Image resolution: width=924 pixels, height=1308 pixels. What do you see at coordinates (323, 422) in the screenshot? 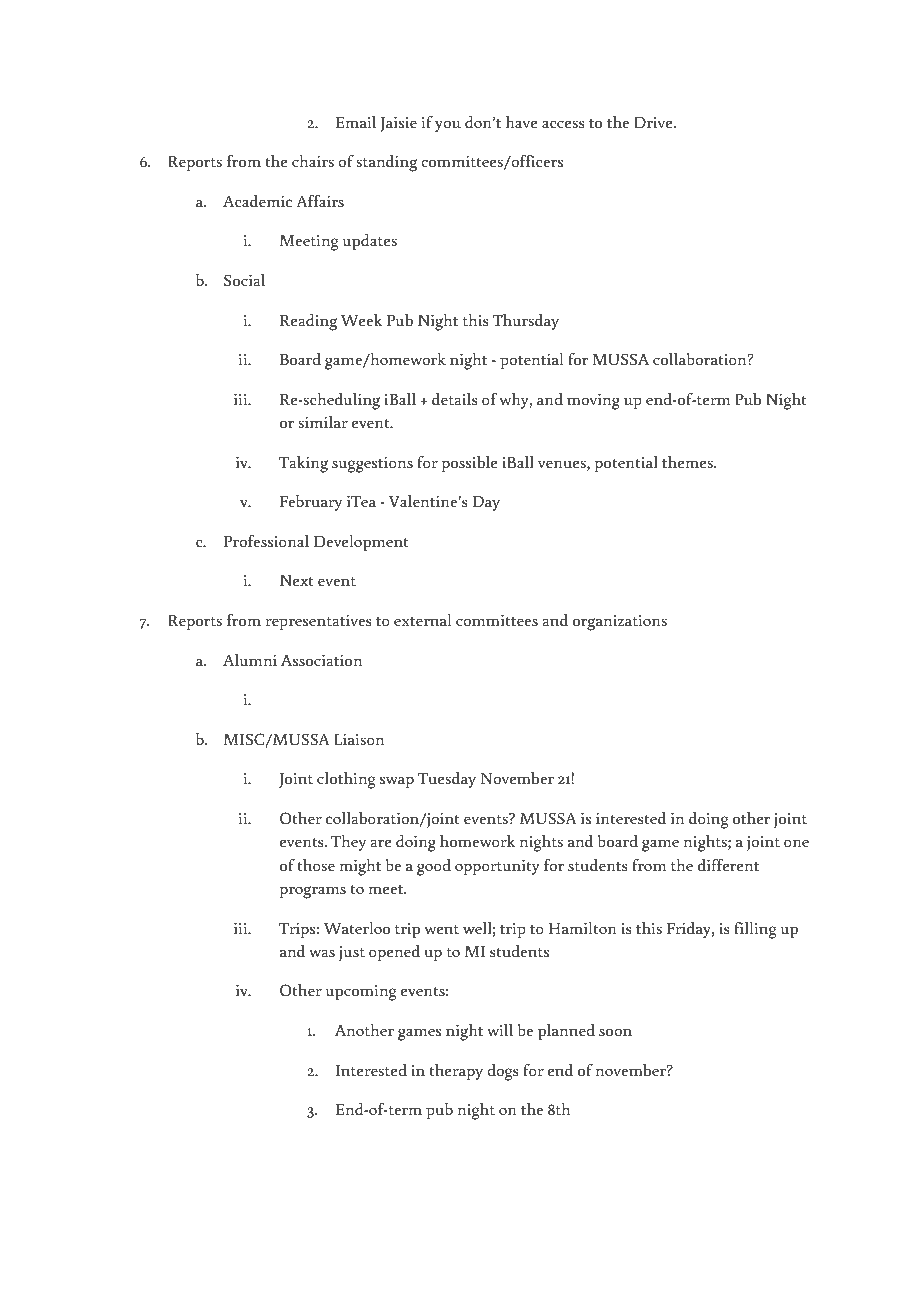
I see `similar` at bounding box center [323, 422].
